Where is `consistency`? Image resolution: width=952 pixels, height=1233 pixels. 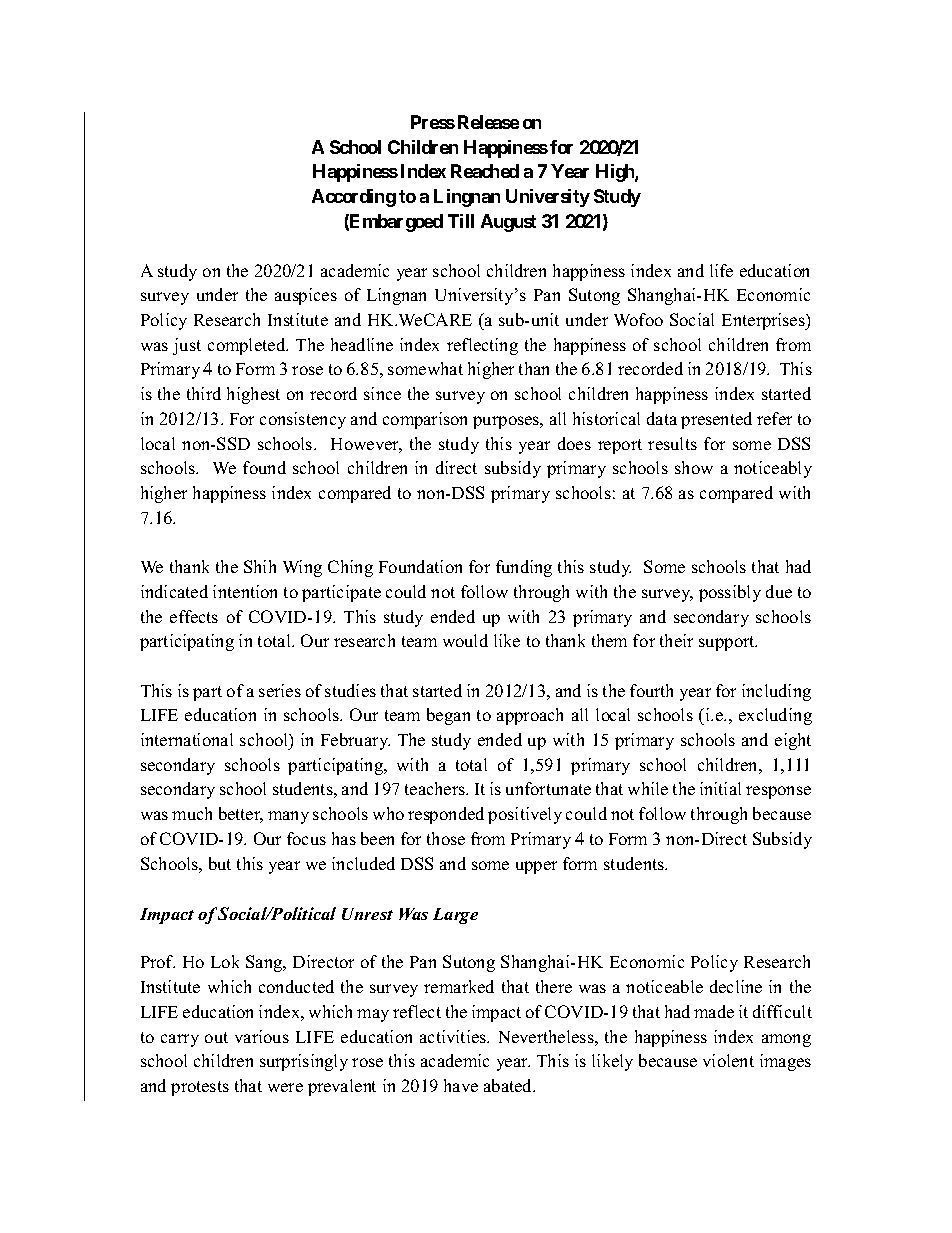 consistency is located at coordinates (303, 420).
